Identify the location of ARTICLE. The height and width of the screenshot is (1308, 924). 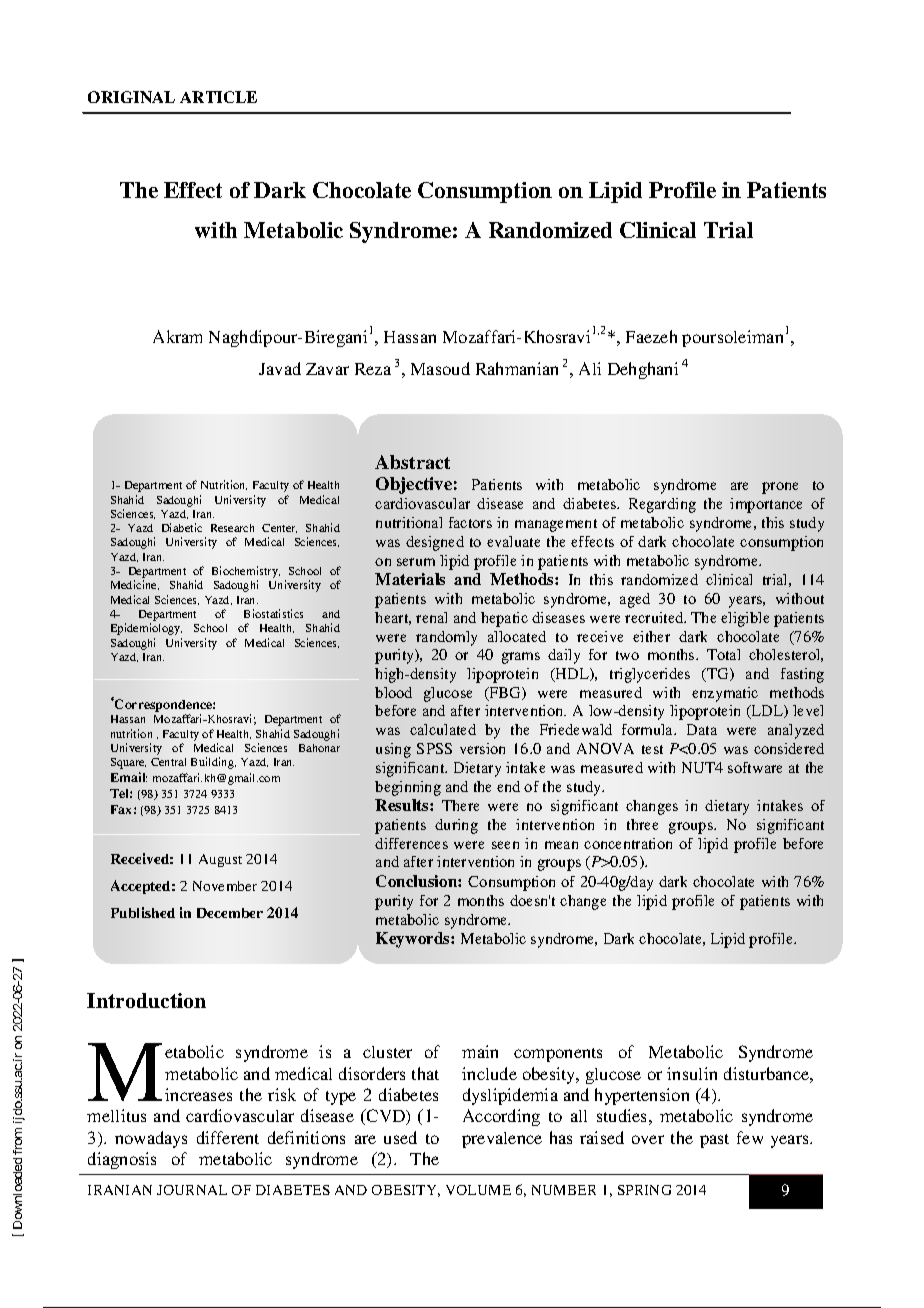
(218, 97).
